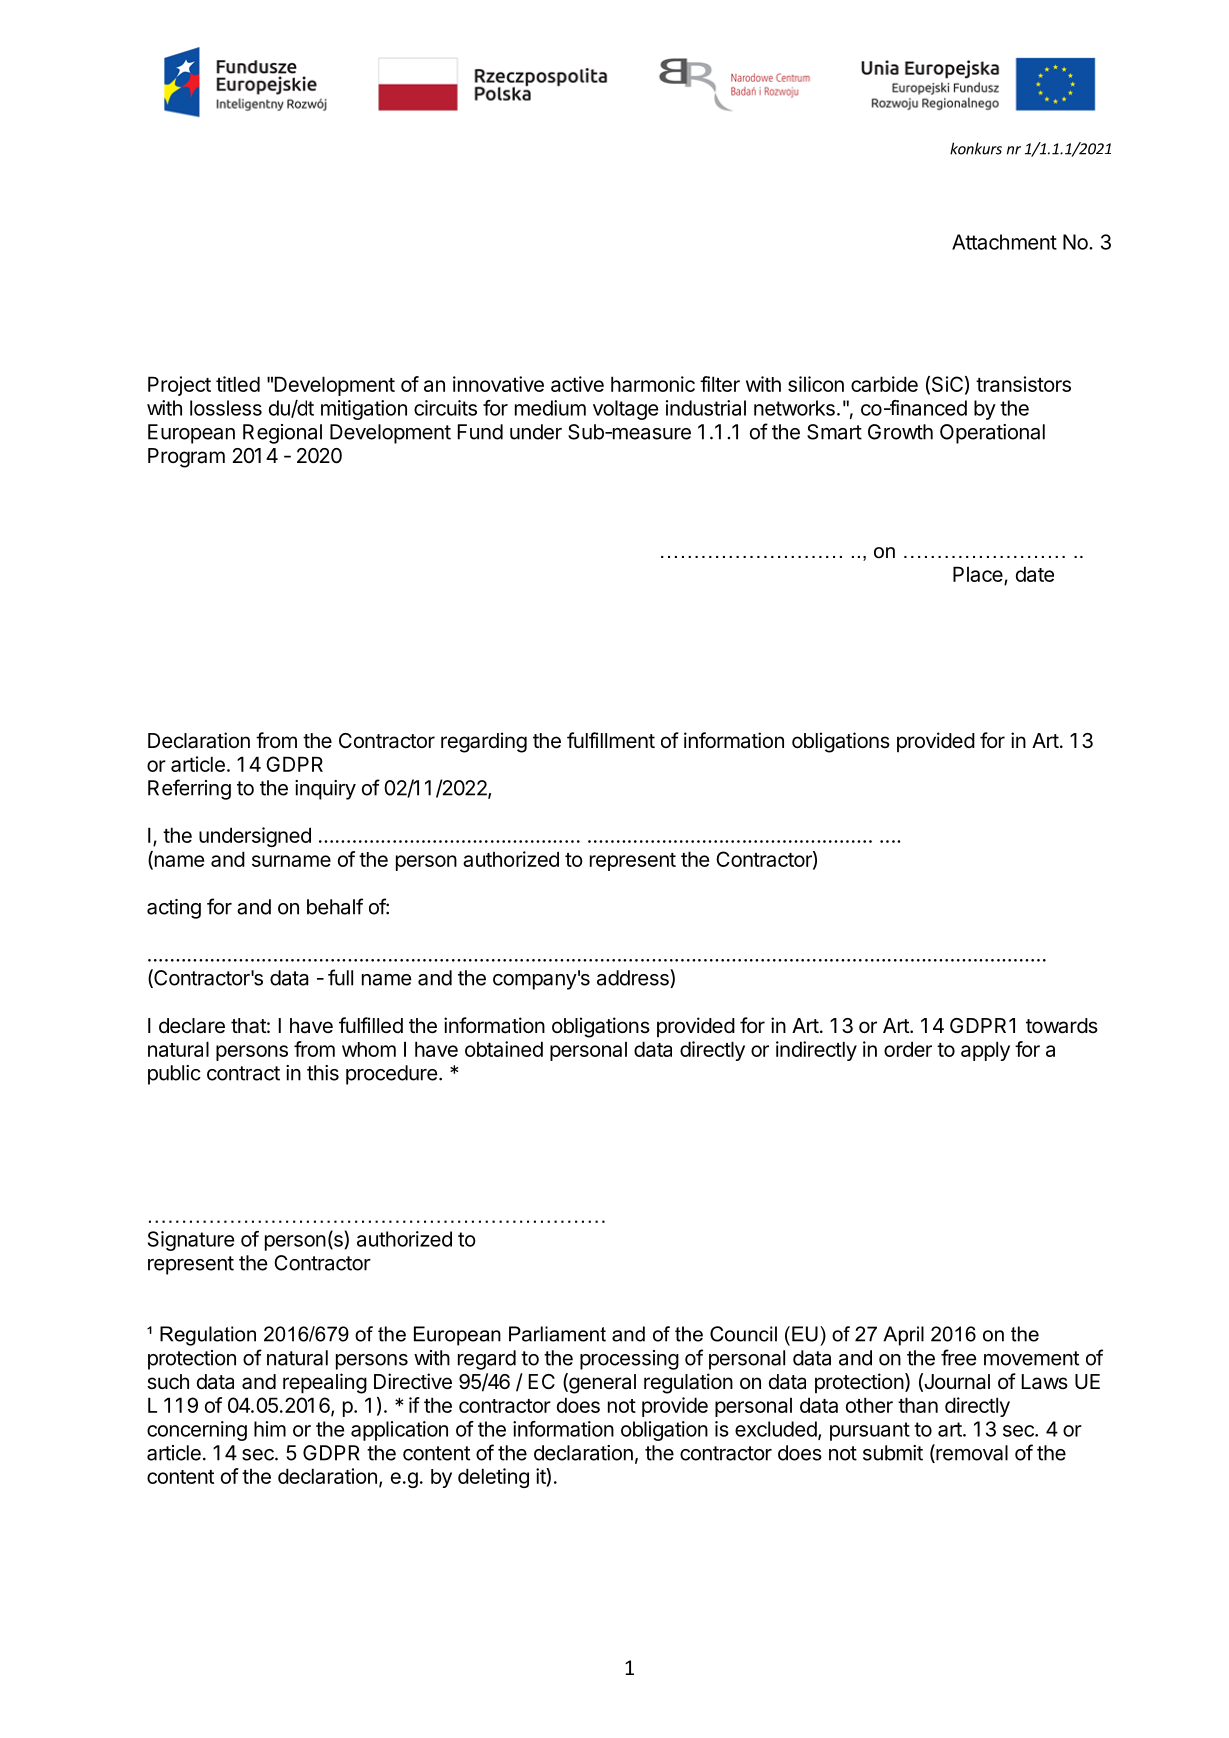  What do you see at coordinates (577, 384) in the document?
I see `active` at bounding box center [577, 384].
